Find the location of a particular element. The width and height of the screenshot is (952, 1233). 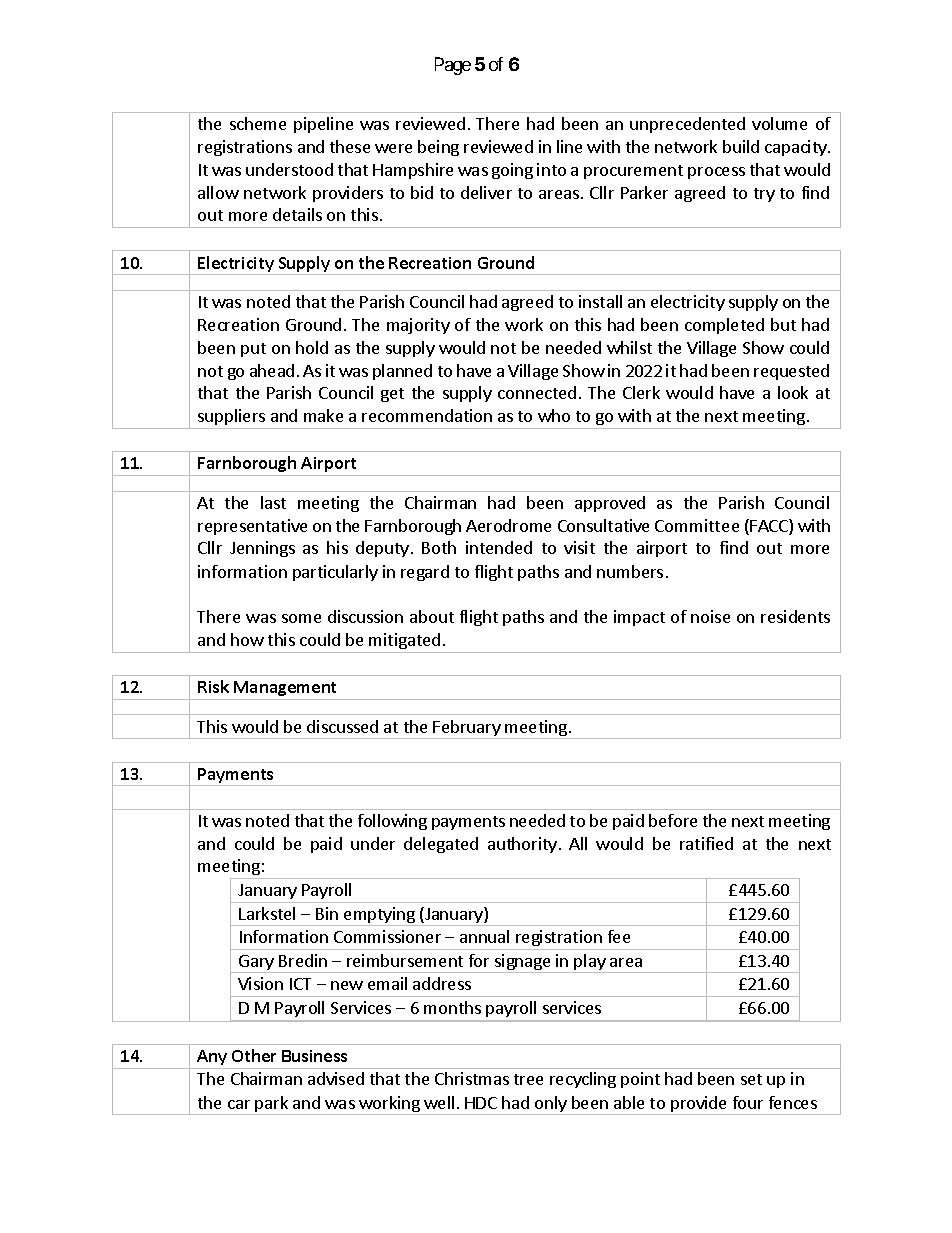

Page is located at coordinates (453, 66).
